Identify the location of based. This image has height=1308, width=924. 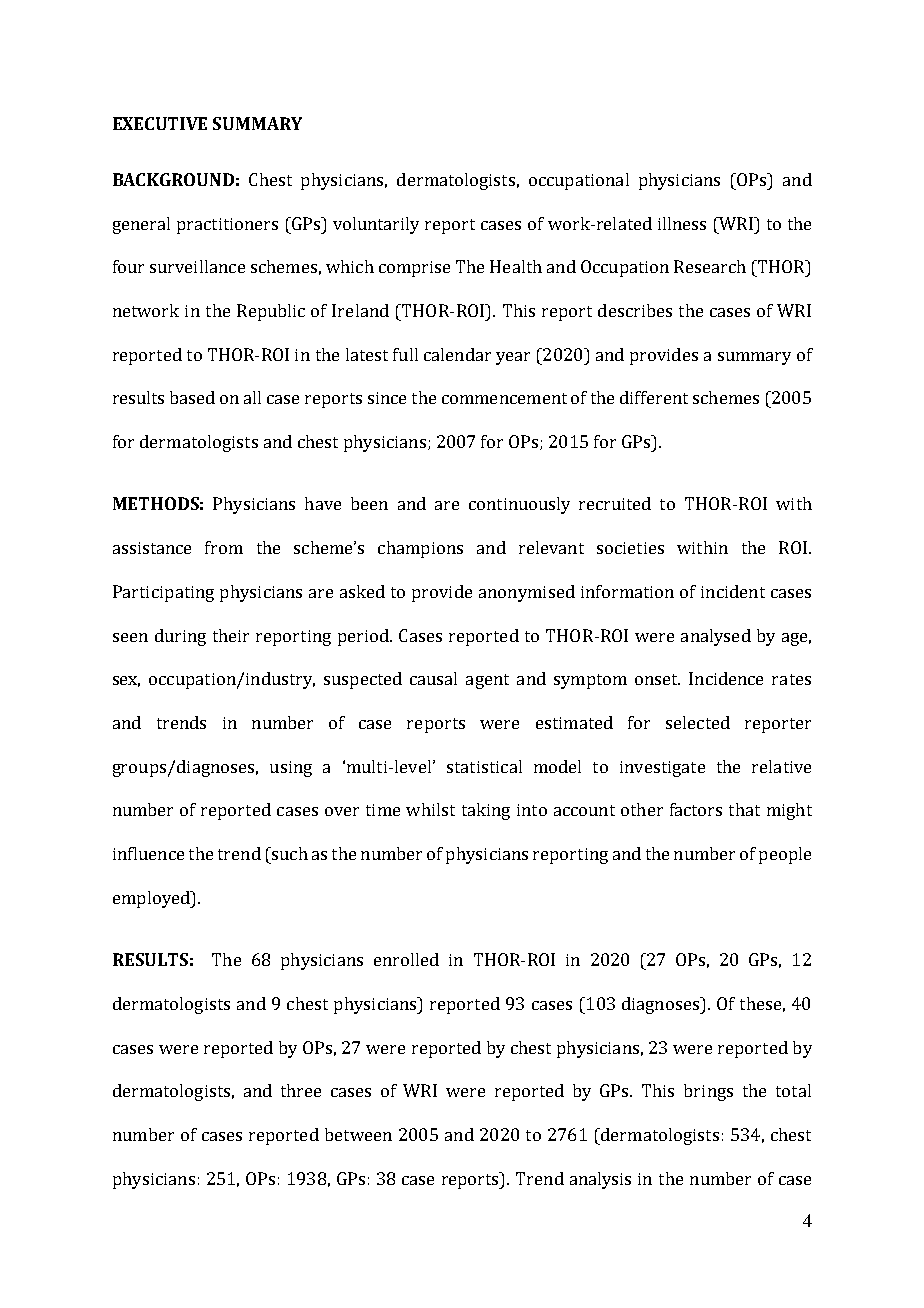
(192, 397).
